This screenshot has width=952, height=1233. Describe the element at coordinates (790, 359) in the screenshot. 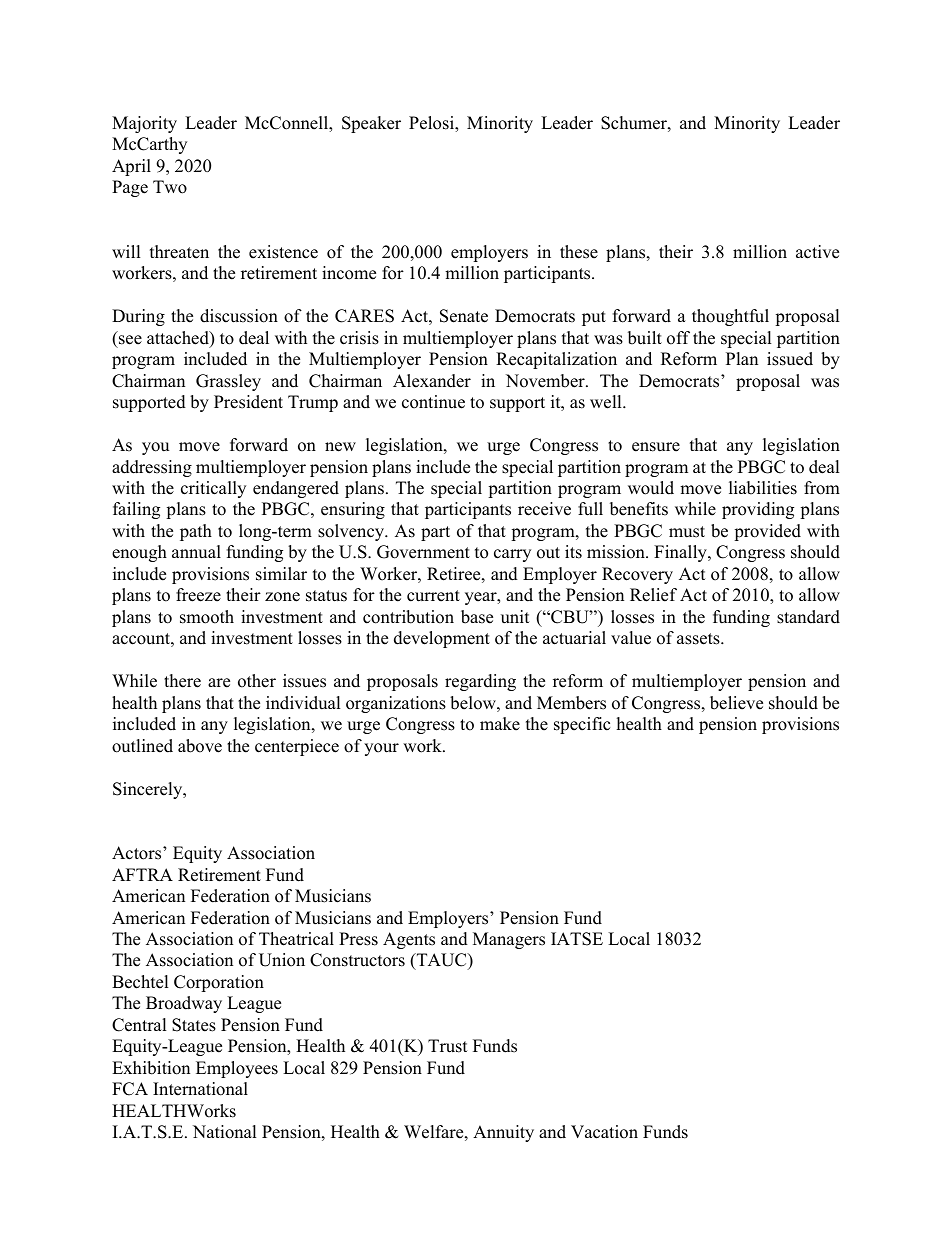

I see `issued` at that location.
